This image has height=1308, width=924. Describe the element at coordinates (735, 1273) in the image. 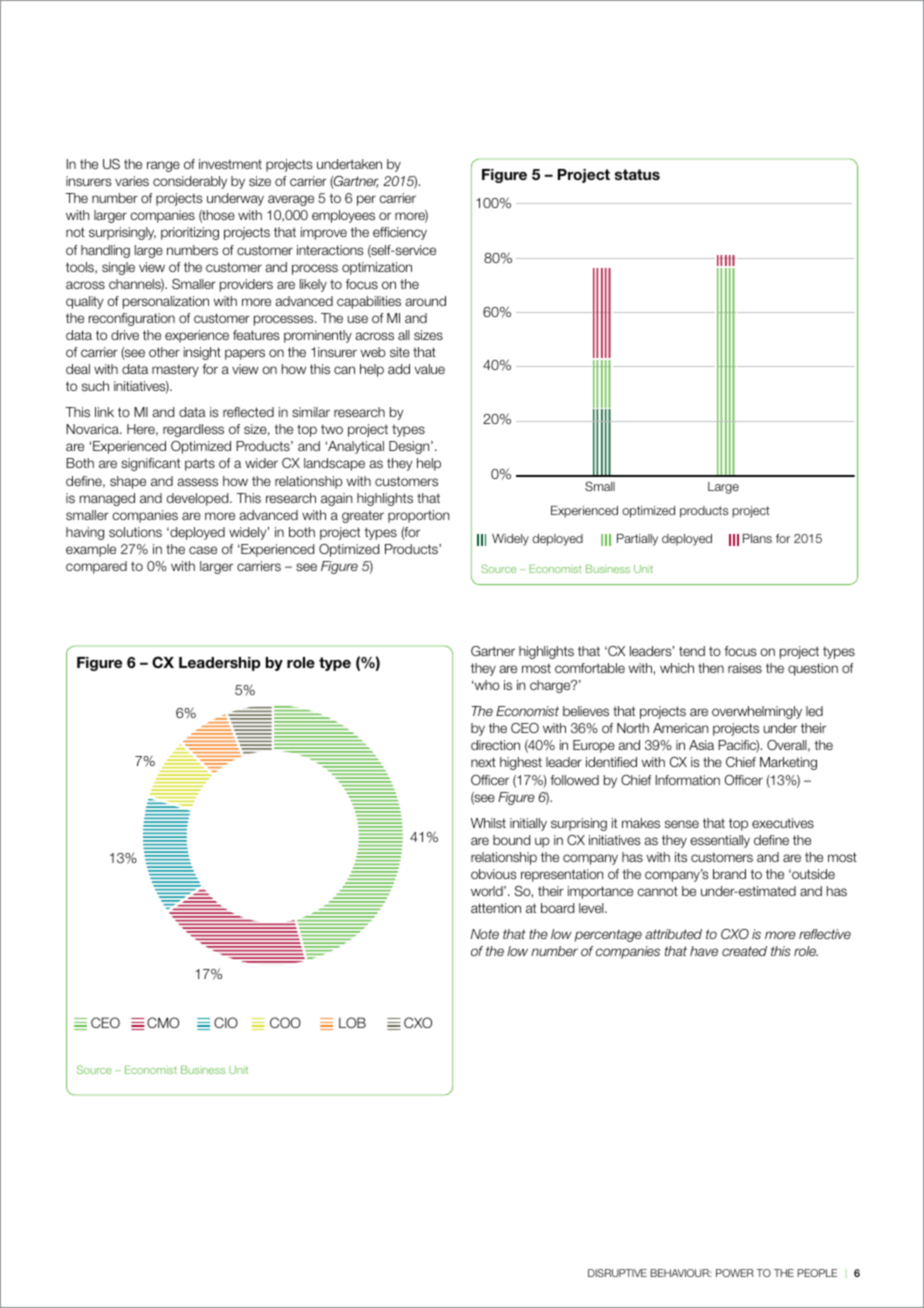

I see `POWER` at that location.
